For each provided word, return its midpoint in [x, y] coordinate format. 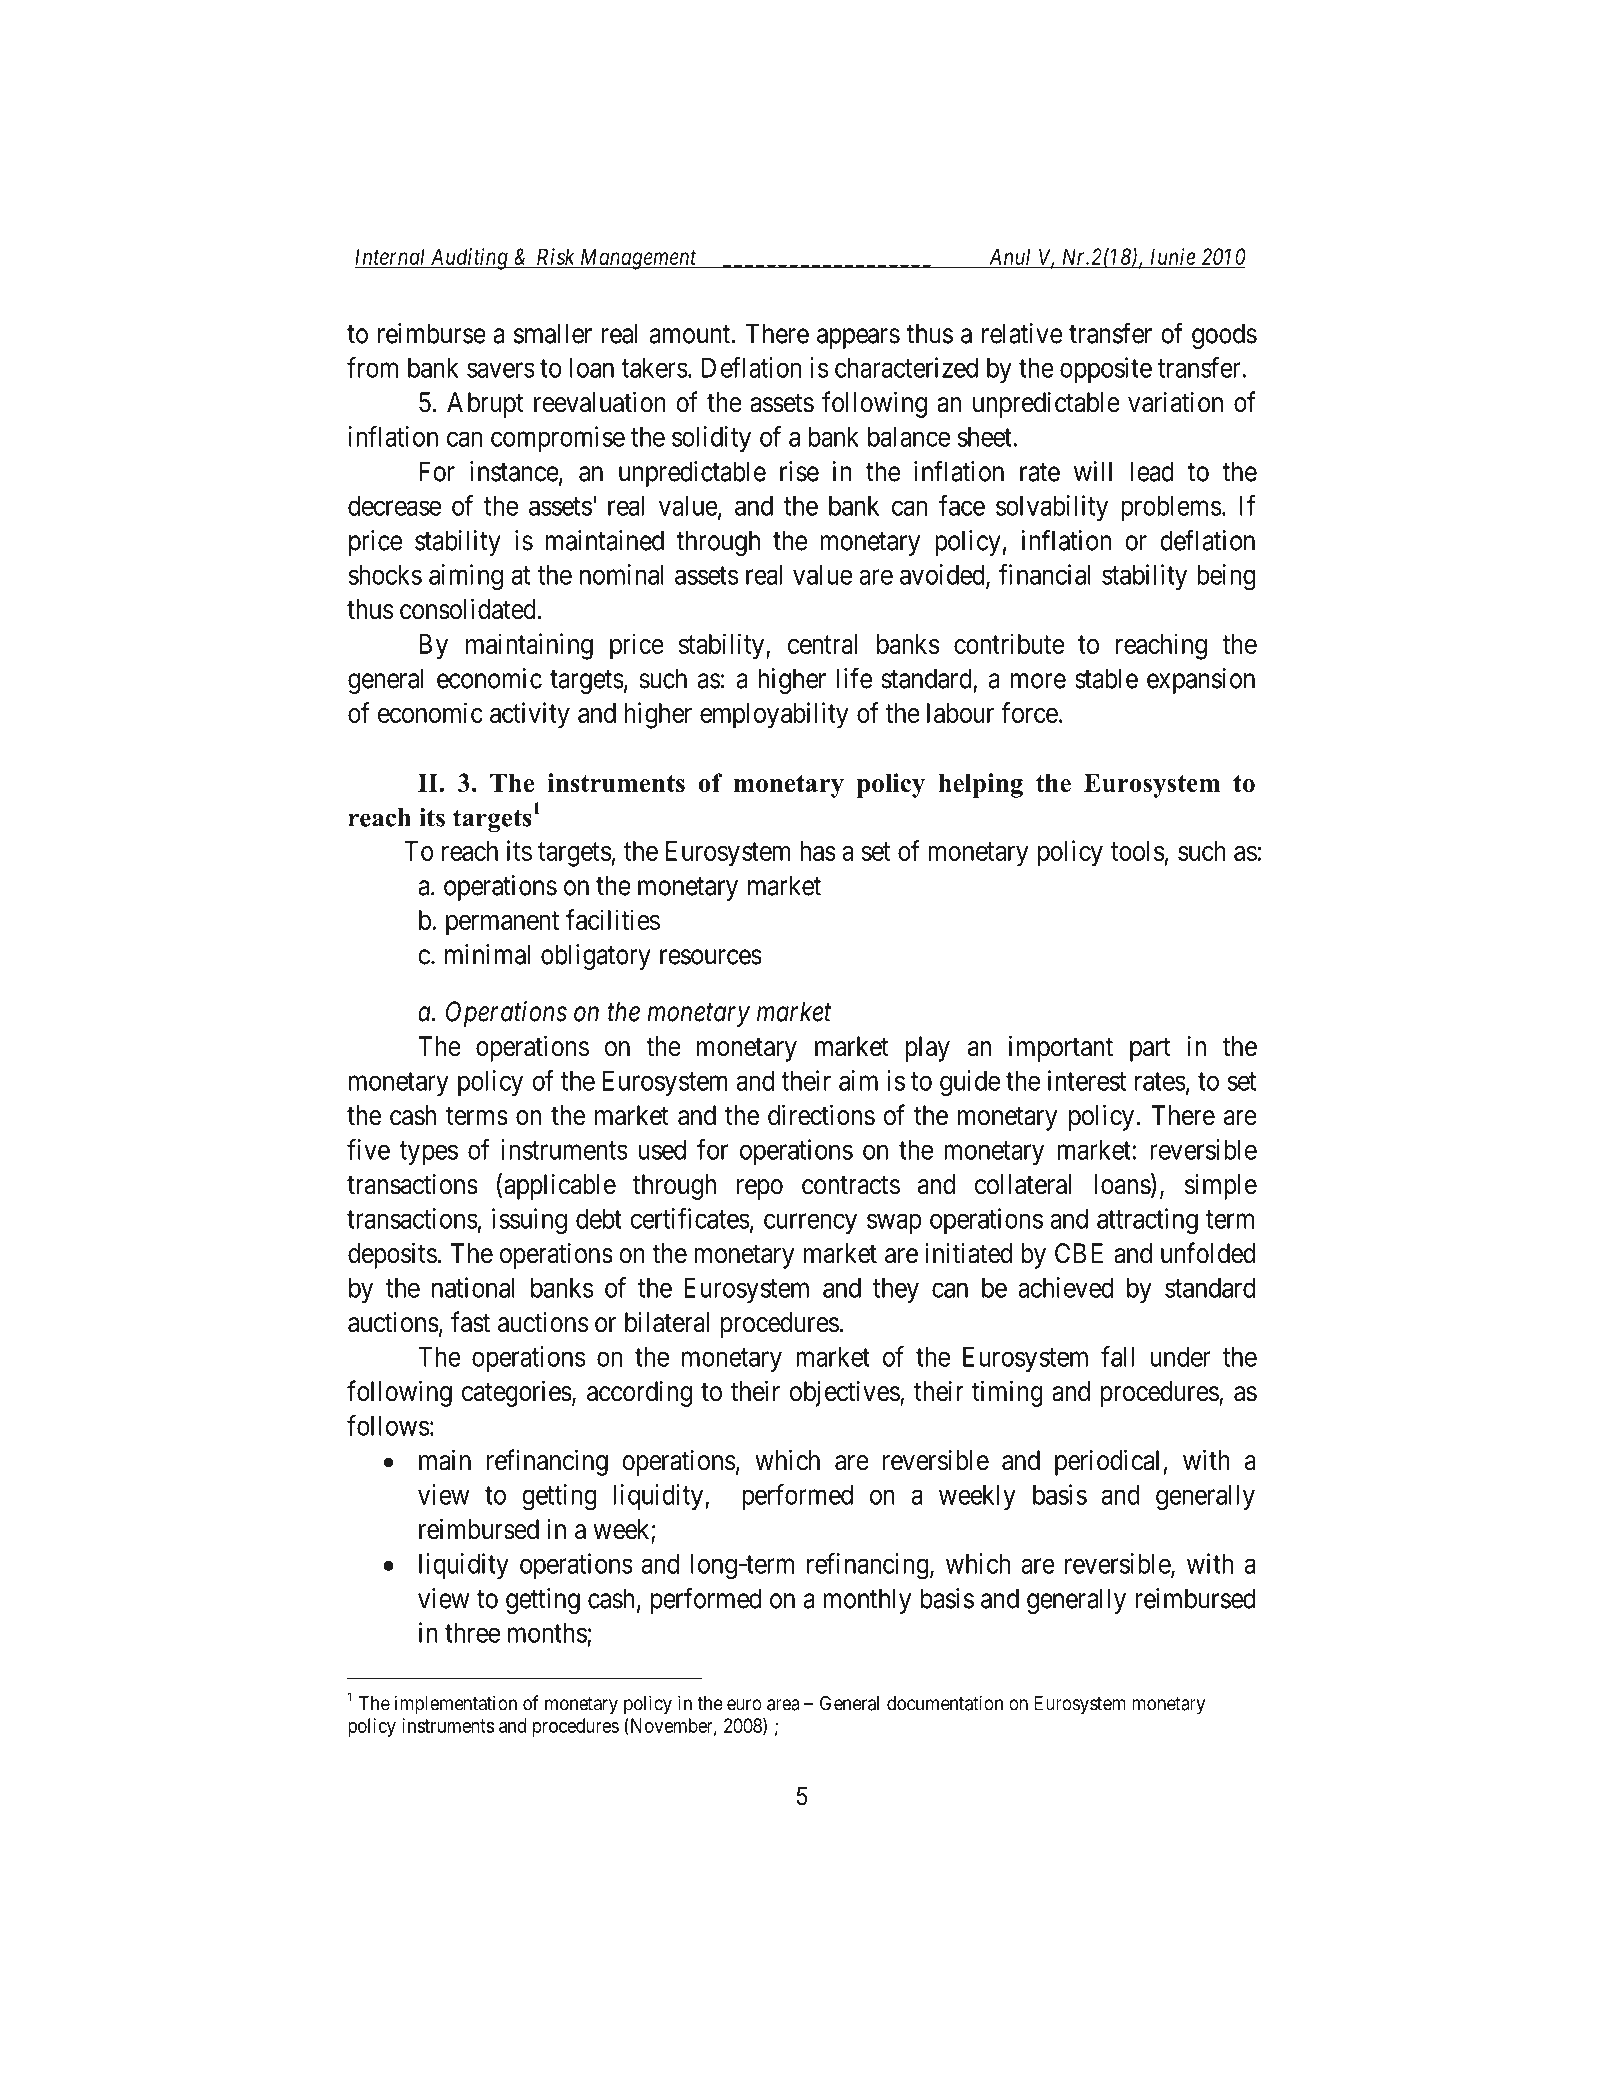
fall [1117, 1356]
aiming [466, 577]
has [818, 851]
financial [1045, 574]
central [822, 644]
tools [1137, 851]
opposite [1106, 370]
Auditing [469, 259]
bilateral [667, 1322]
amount [691, 334]
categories [517, 1393]
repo [760, 1189]
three [472, 1633]
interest [1087, 1080]
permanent [502, 924]
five [368, 1149]
